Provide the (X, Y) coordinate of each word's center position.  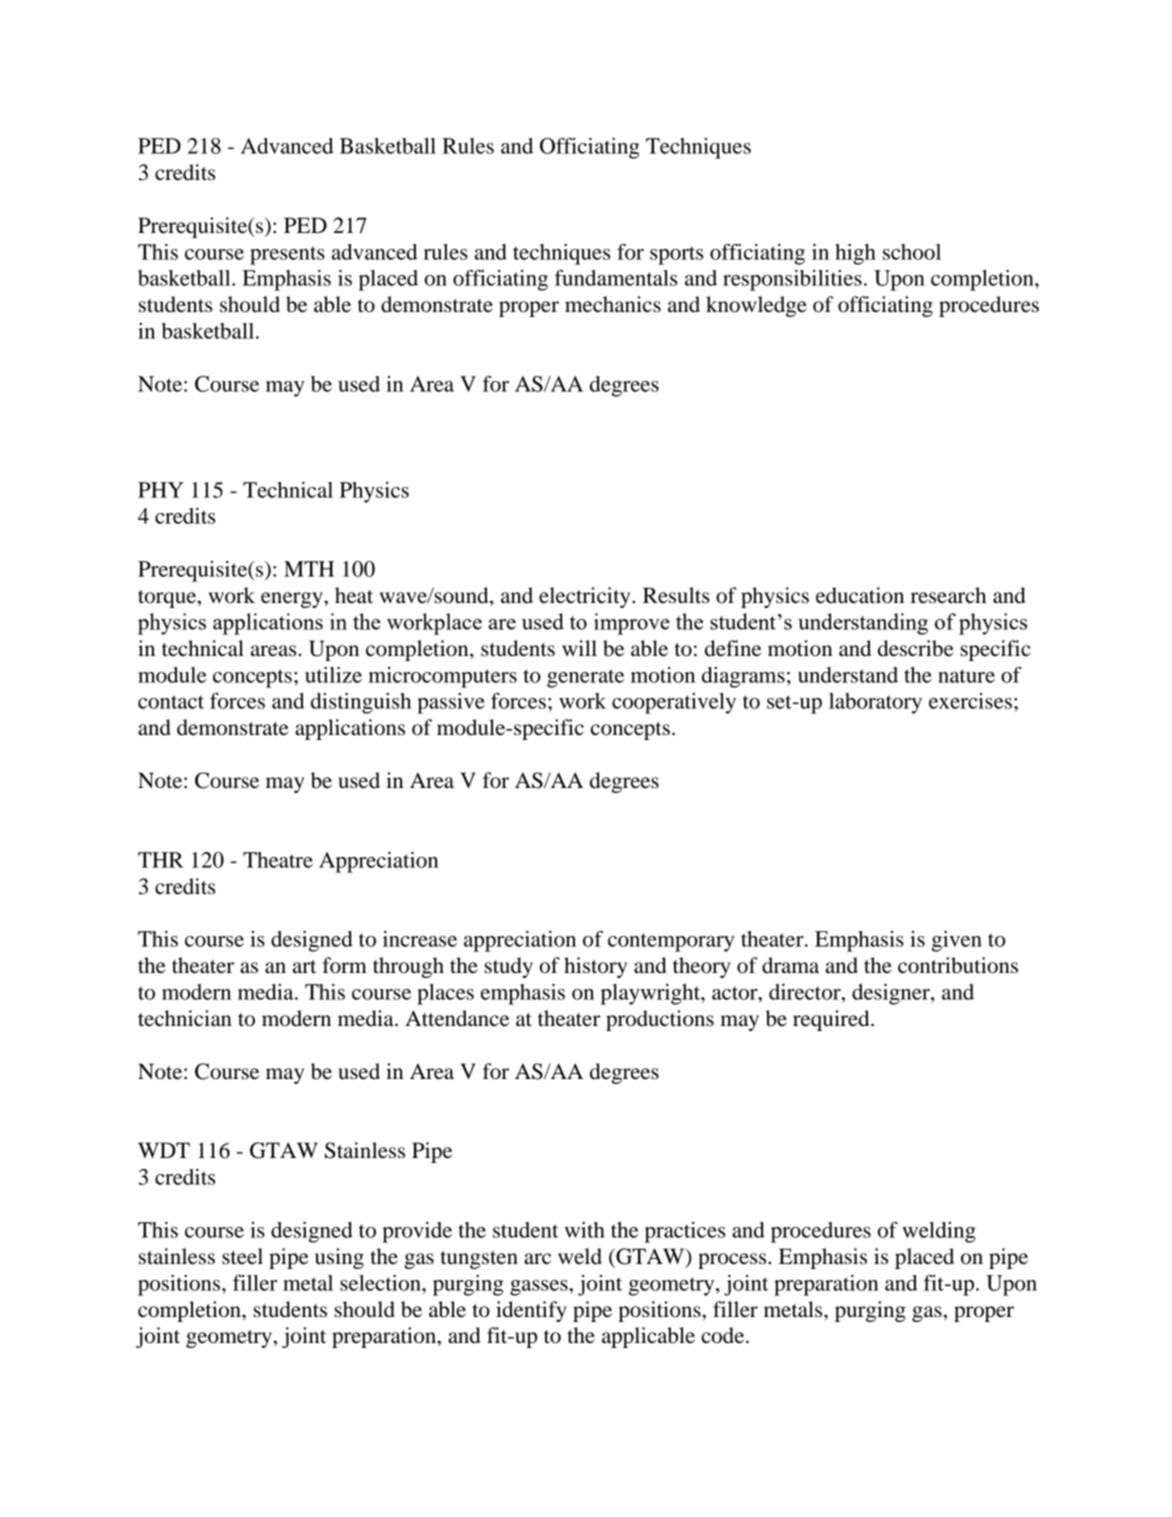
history (595, 967)
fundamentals (616, 278)
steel (242, 1256)
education (860, 595)
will (579, 648)
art (305, 966)
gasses (540, 1288)
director (806, 992)
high (855, 254)
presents (287, 255)
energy (293, 600)
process (733, 1261)
